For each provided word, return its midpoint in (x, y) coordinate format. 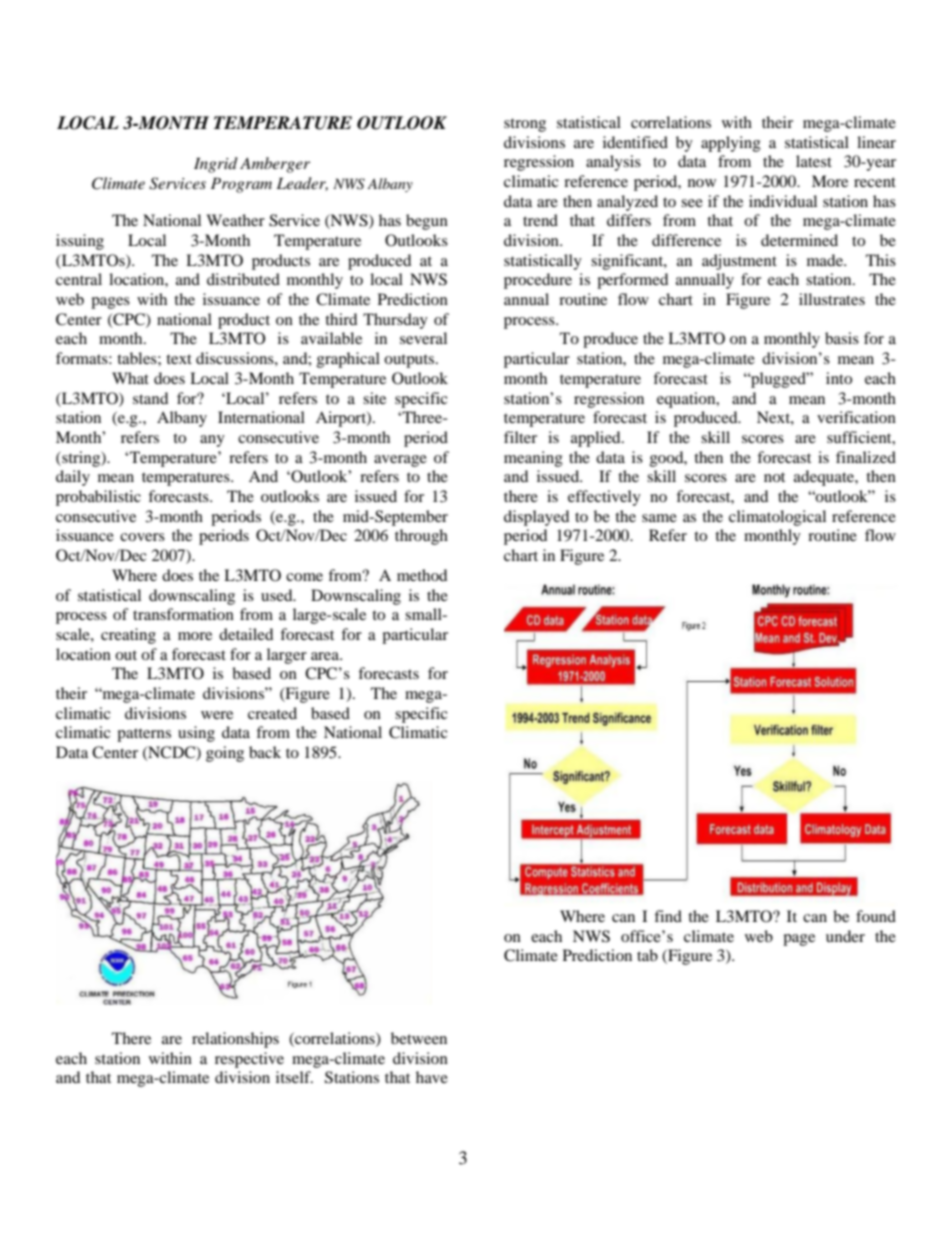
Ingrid (216, 165)
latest (814, 161)
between (419, 1038)
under (845, 936)
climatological (777, 518)
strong (525, 125)
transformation (183, 614)
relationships (235, 1040)
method (422, 575)
